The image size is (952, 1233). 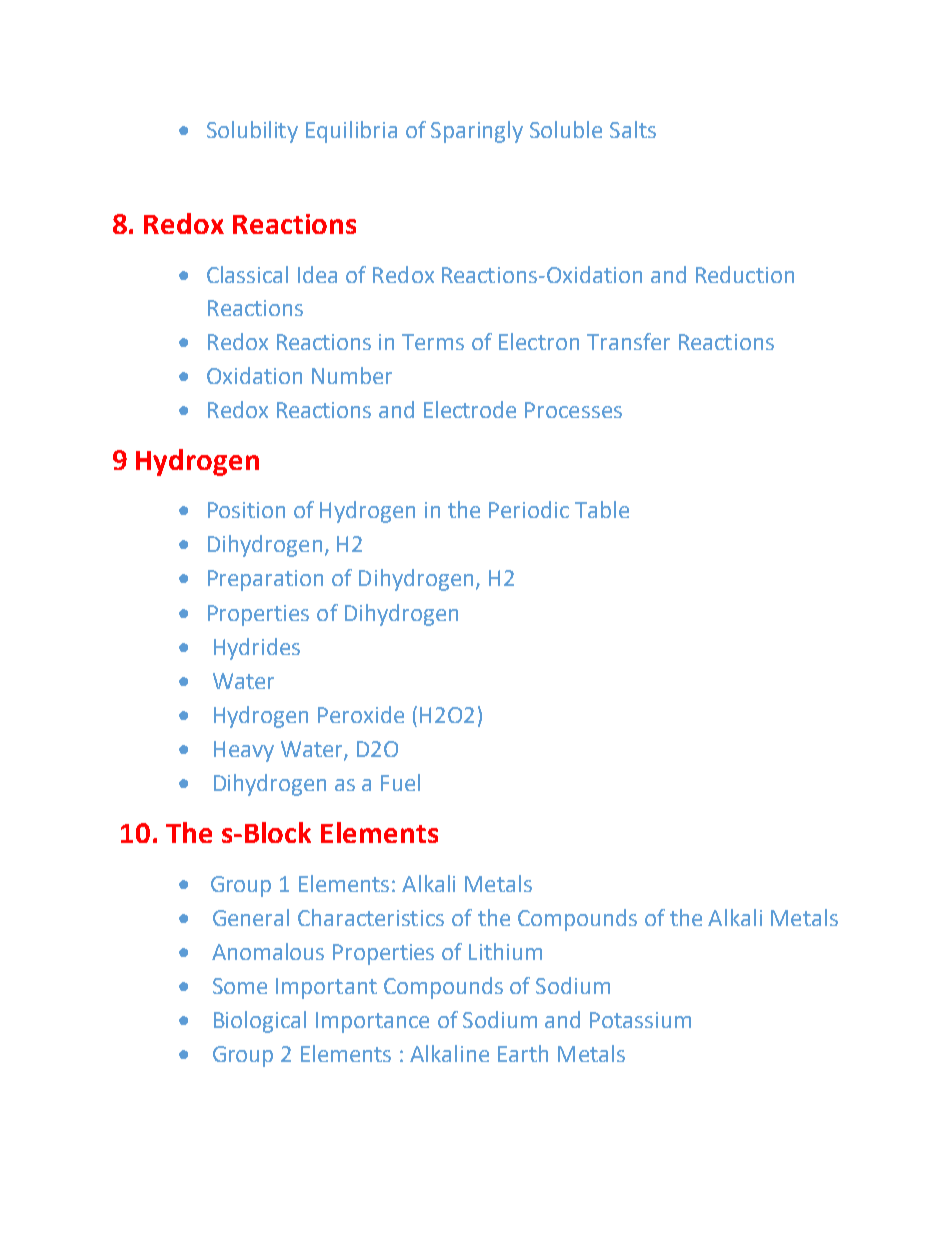 I want to click on Periodic, so click(x=529, y=509).
